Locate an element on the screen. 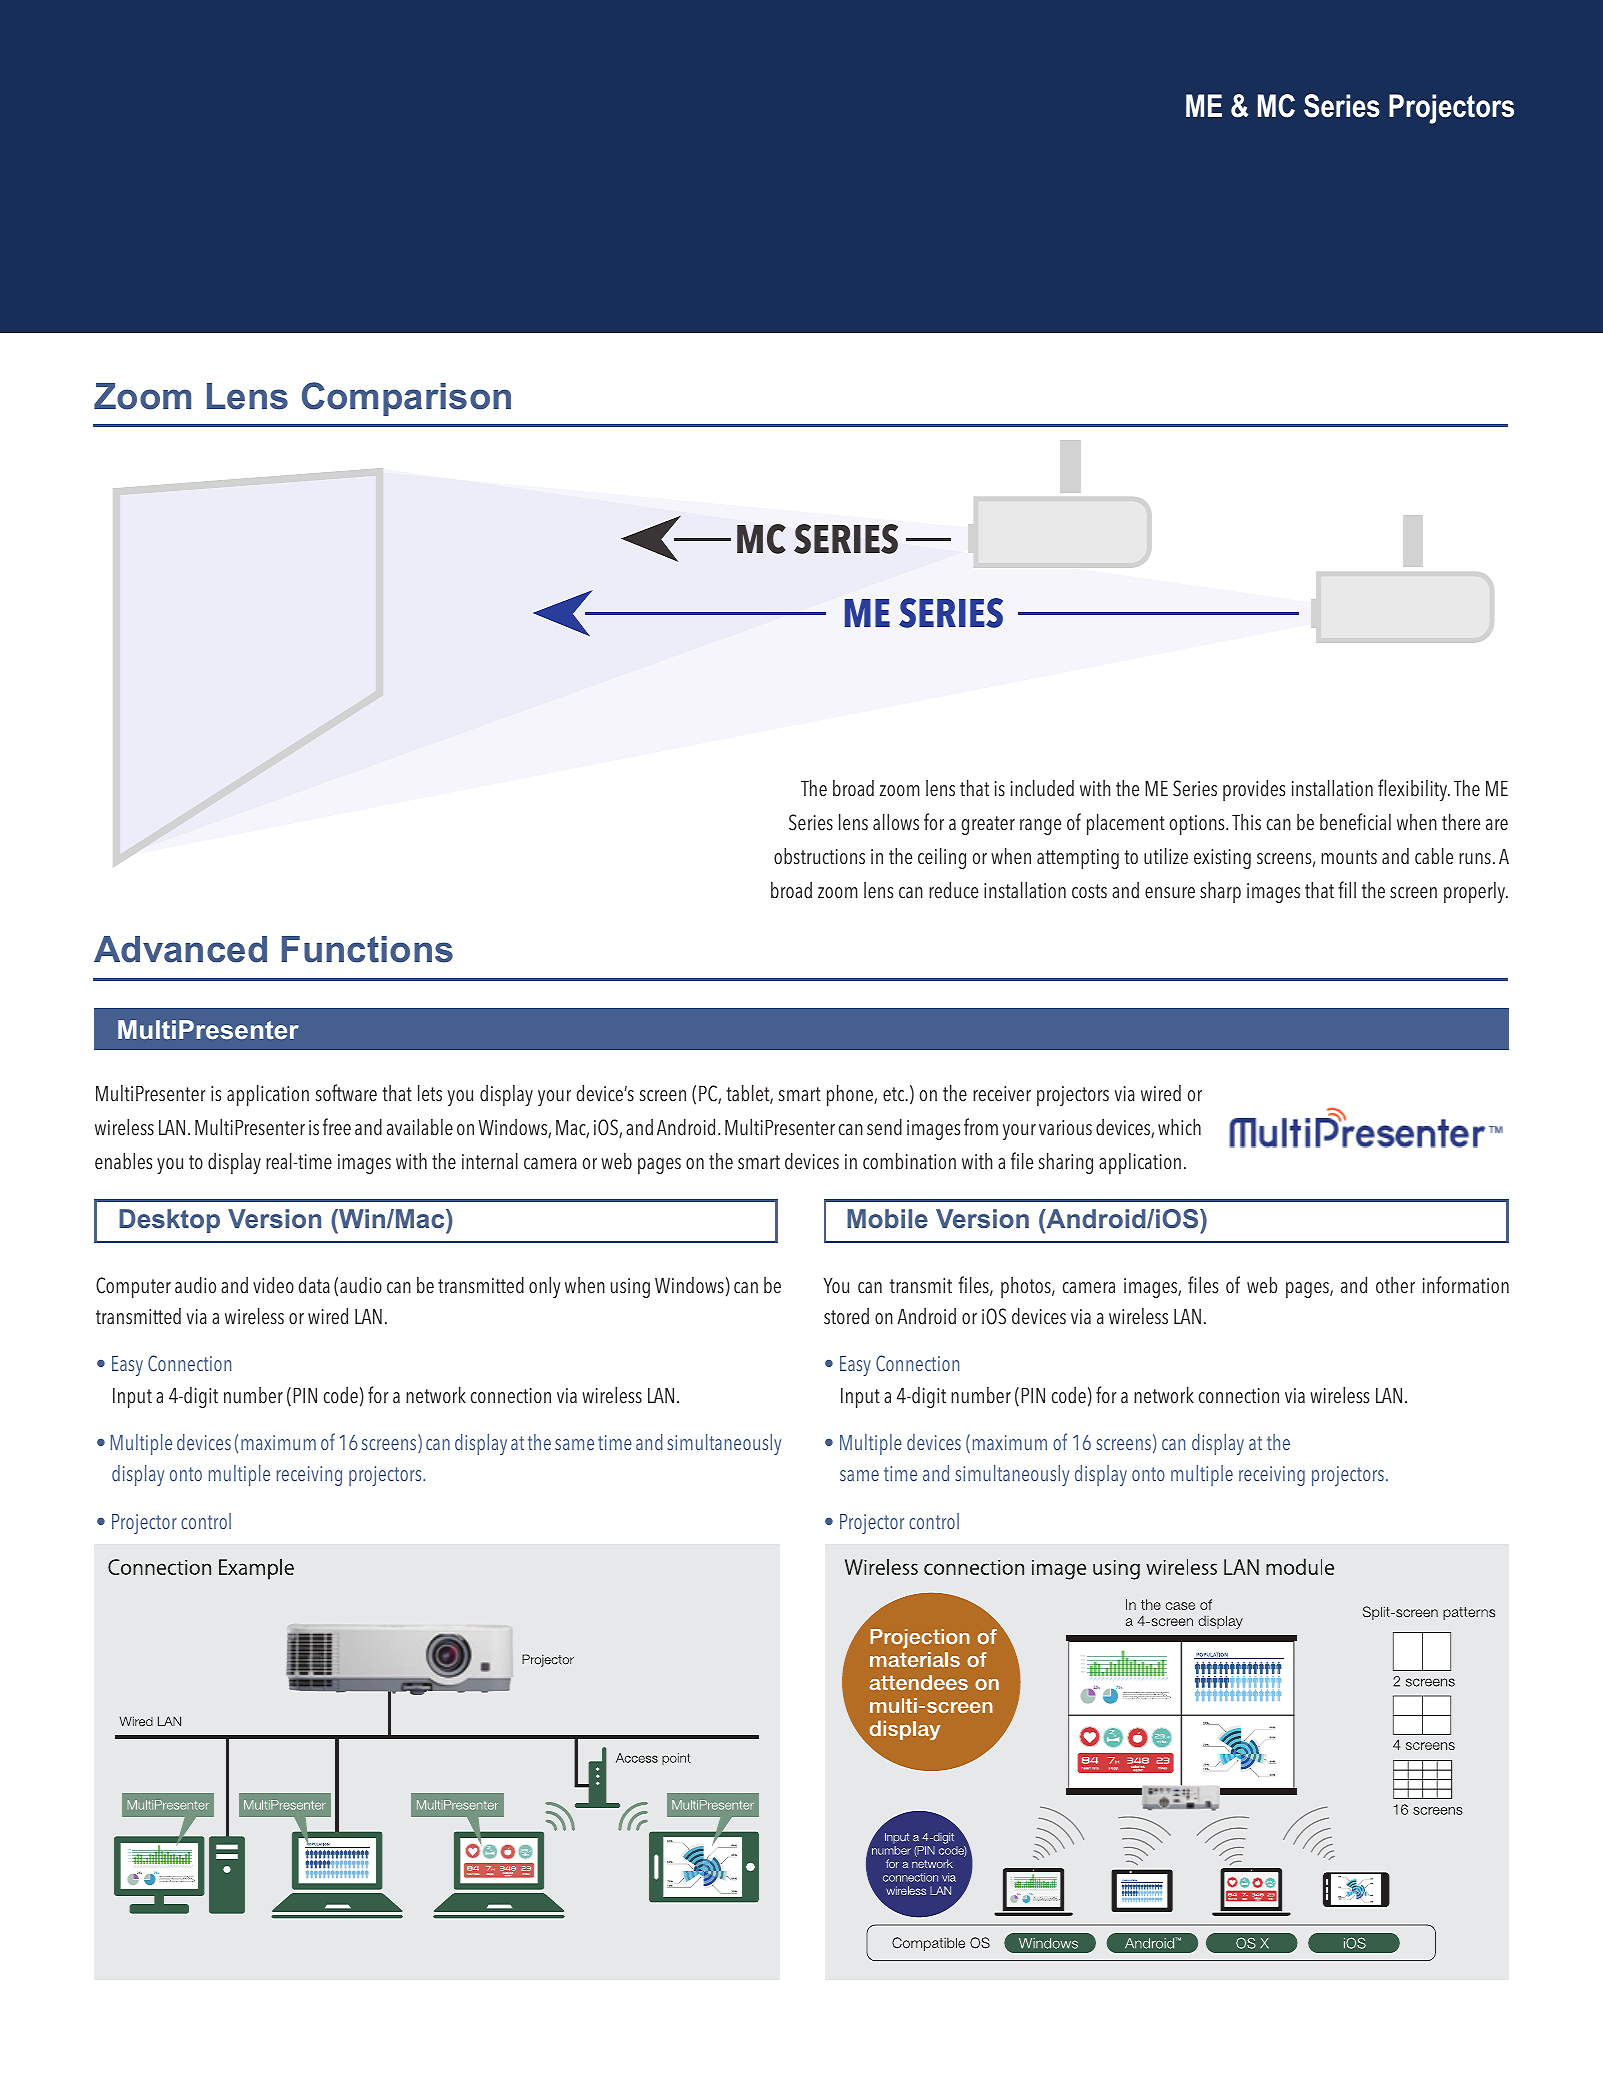  obstructions is located at coordinates (819, 856).
